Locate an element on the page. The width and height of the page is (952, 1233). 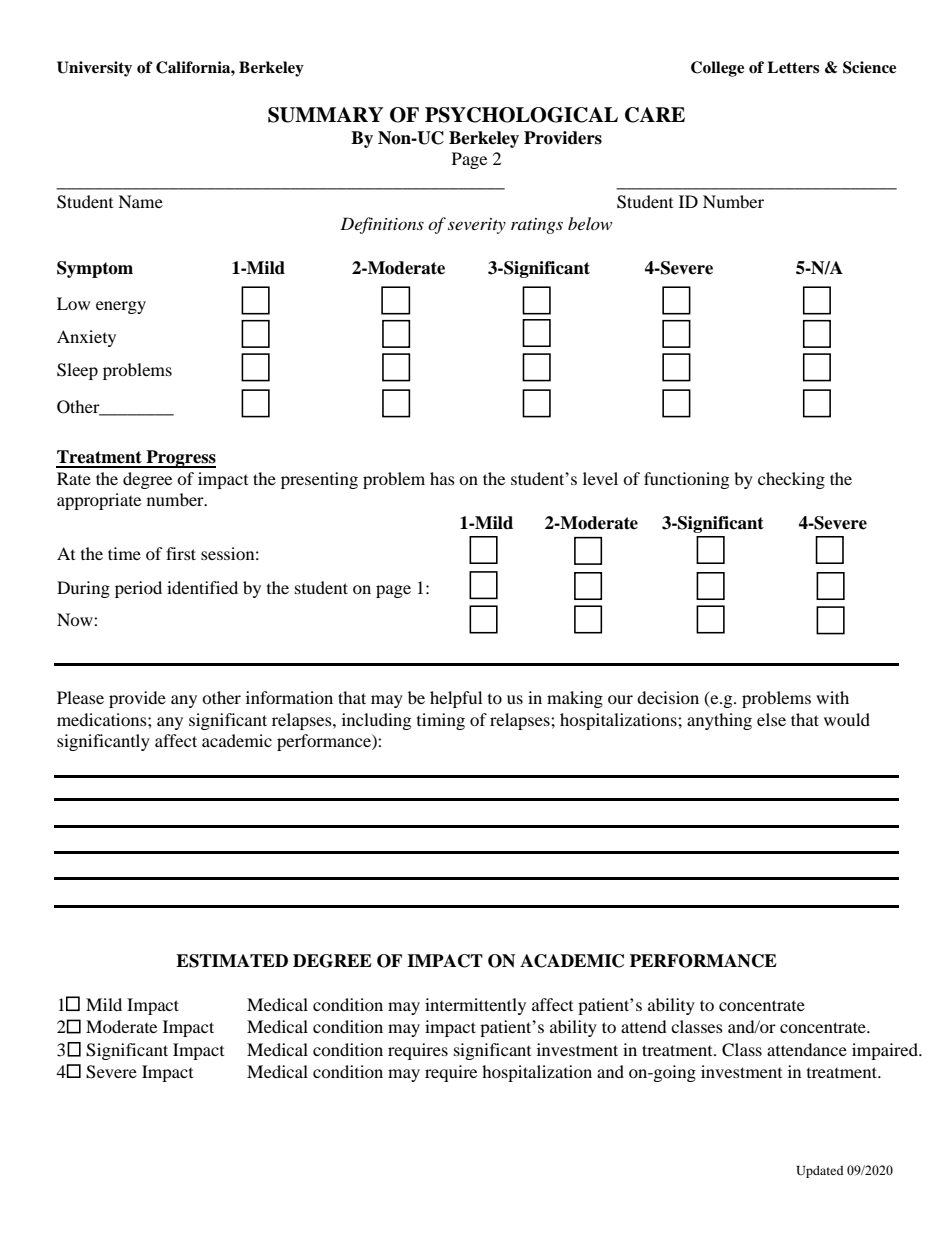
Updated is located at coordinates (819, 1171).
